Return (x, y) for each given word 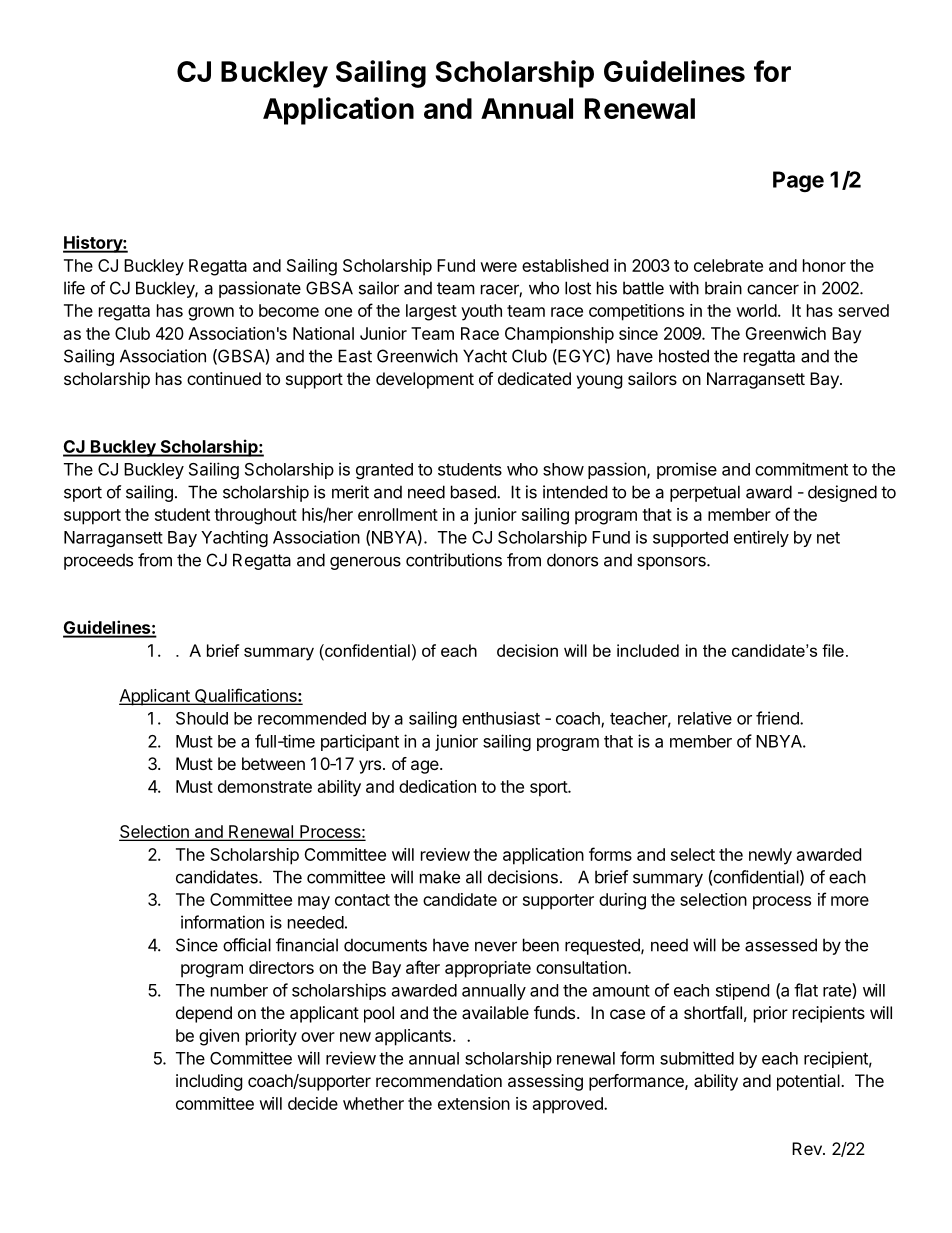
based (474, 492)
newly (770, 856)
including (209, 1082)
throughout (255, 516)
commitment (801, 469)
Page (798, 181)
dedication (437, 786)
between (273, 763)
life (74, 288)
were (498, 267)
